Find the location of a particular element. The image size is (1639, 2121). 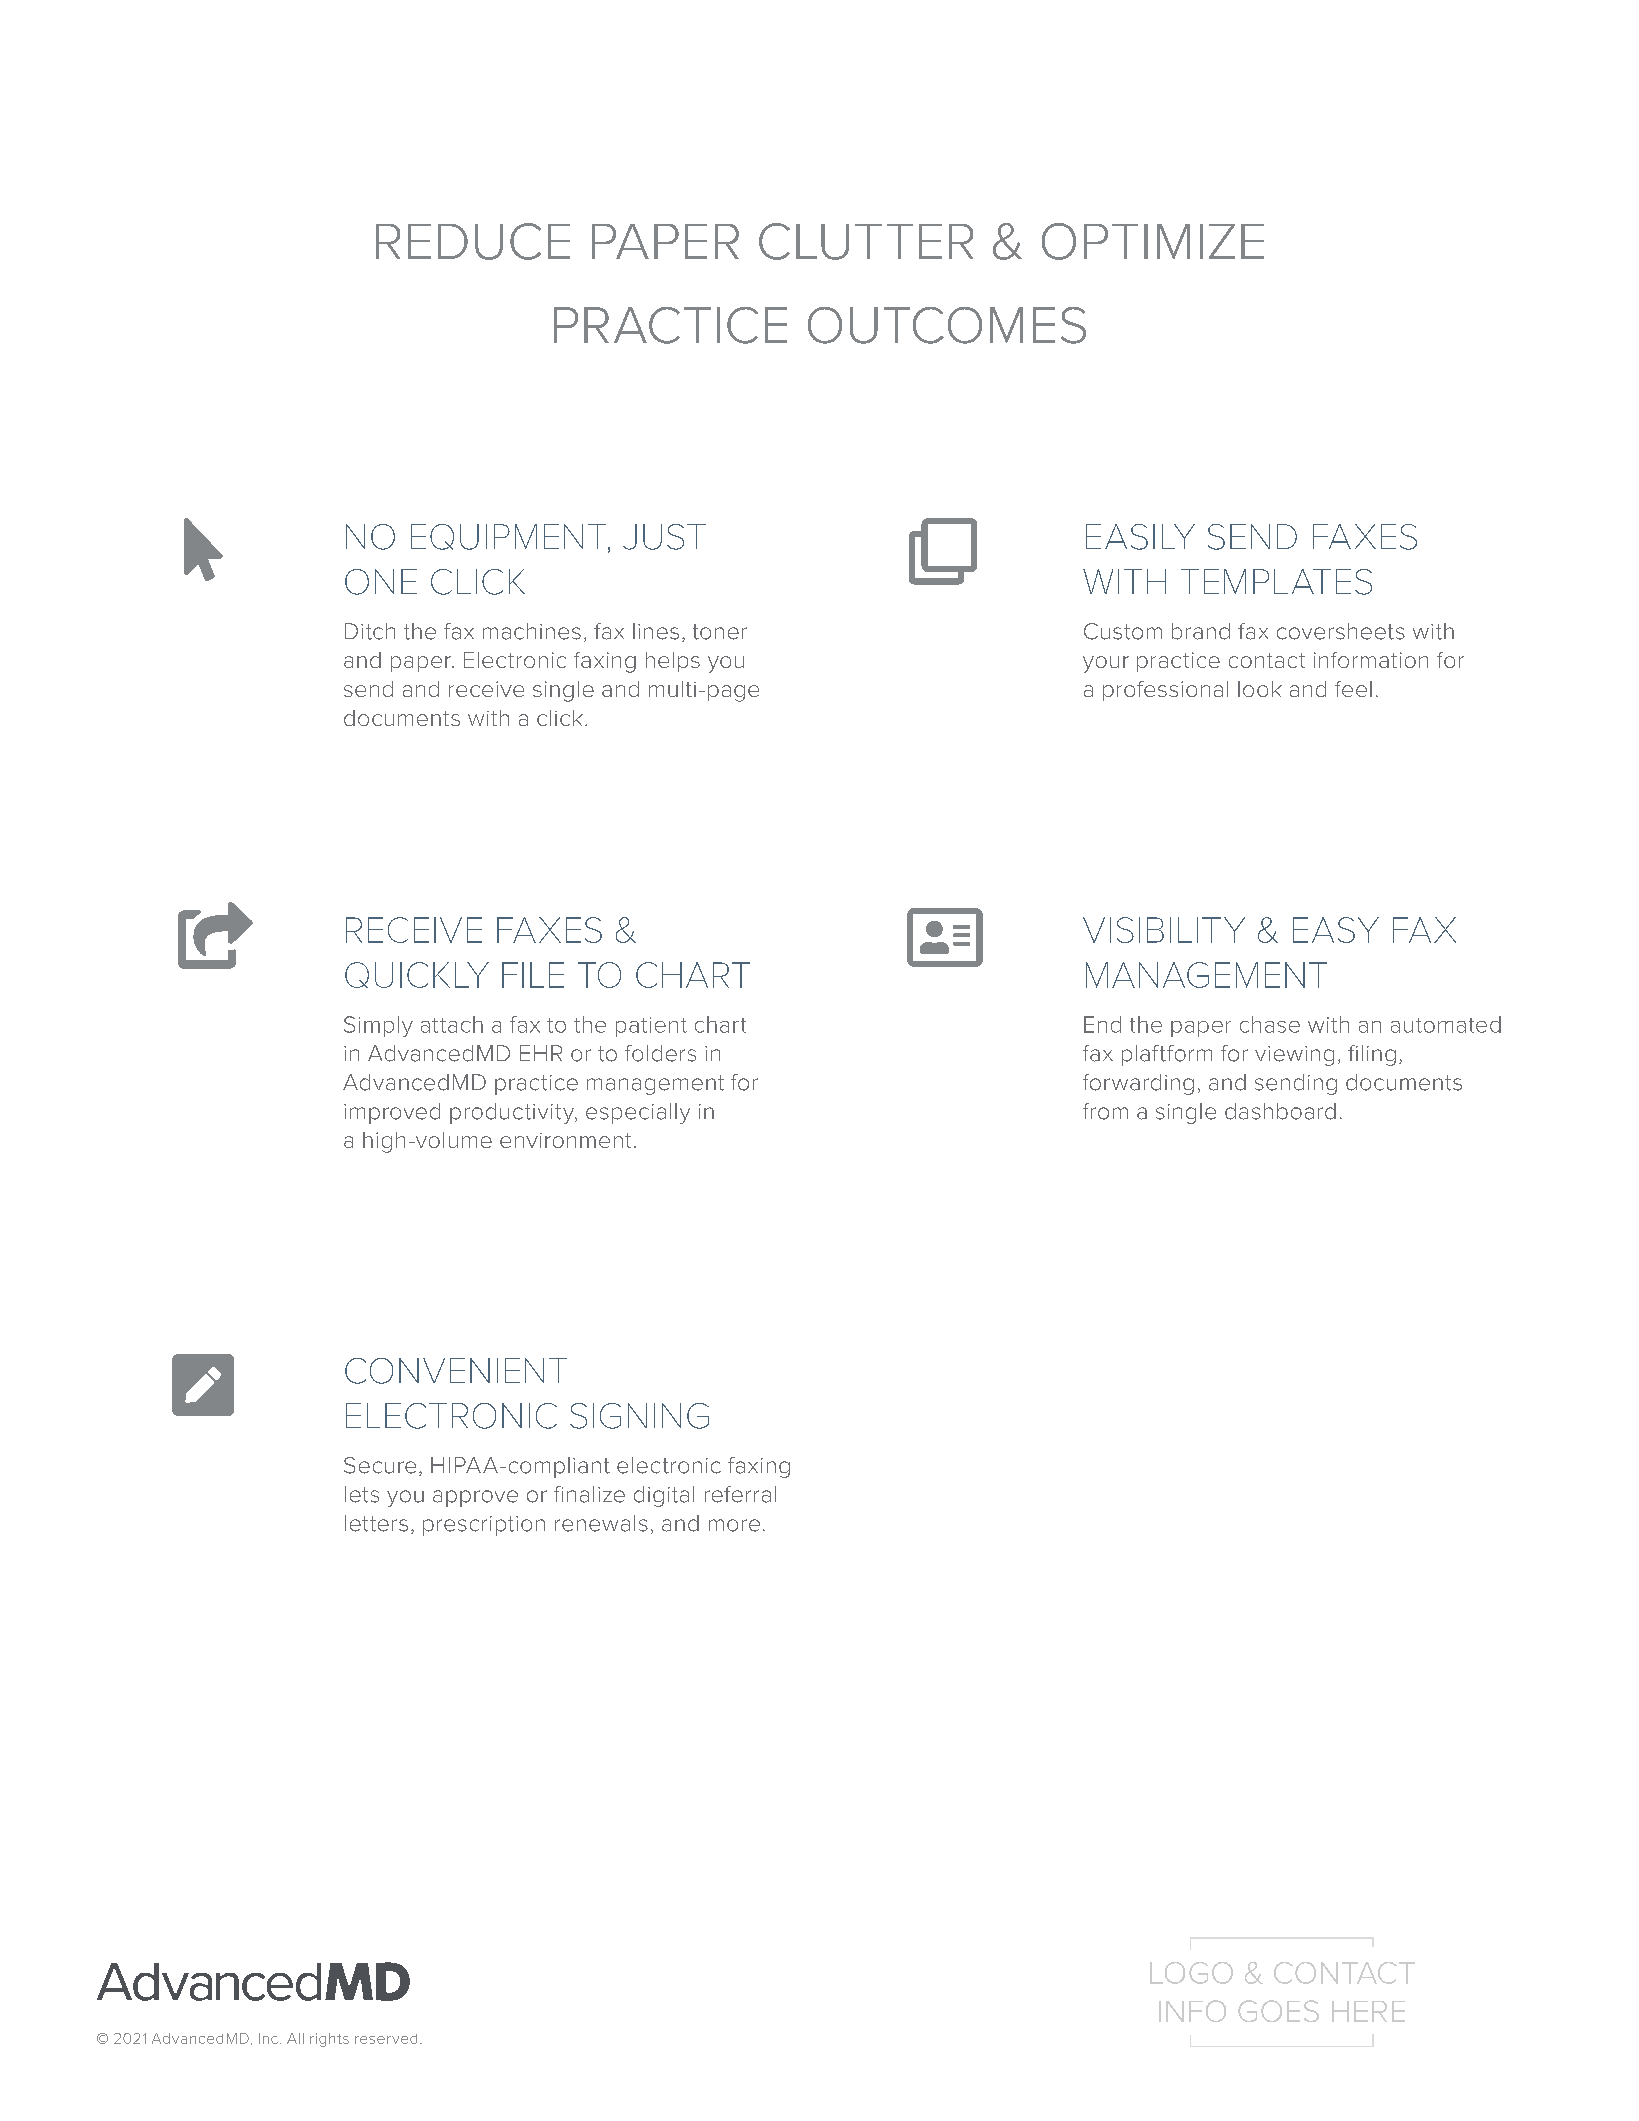

REDUCE is located at coordinates (473, 241).
